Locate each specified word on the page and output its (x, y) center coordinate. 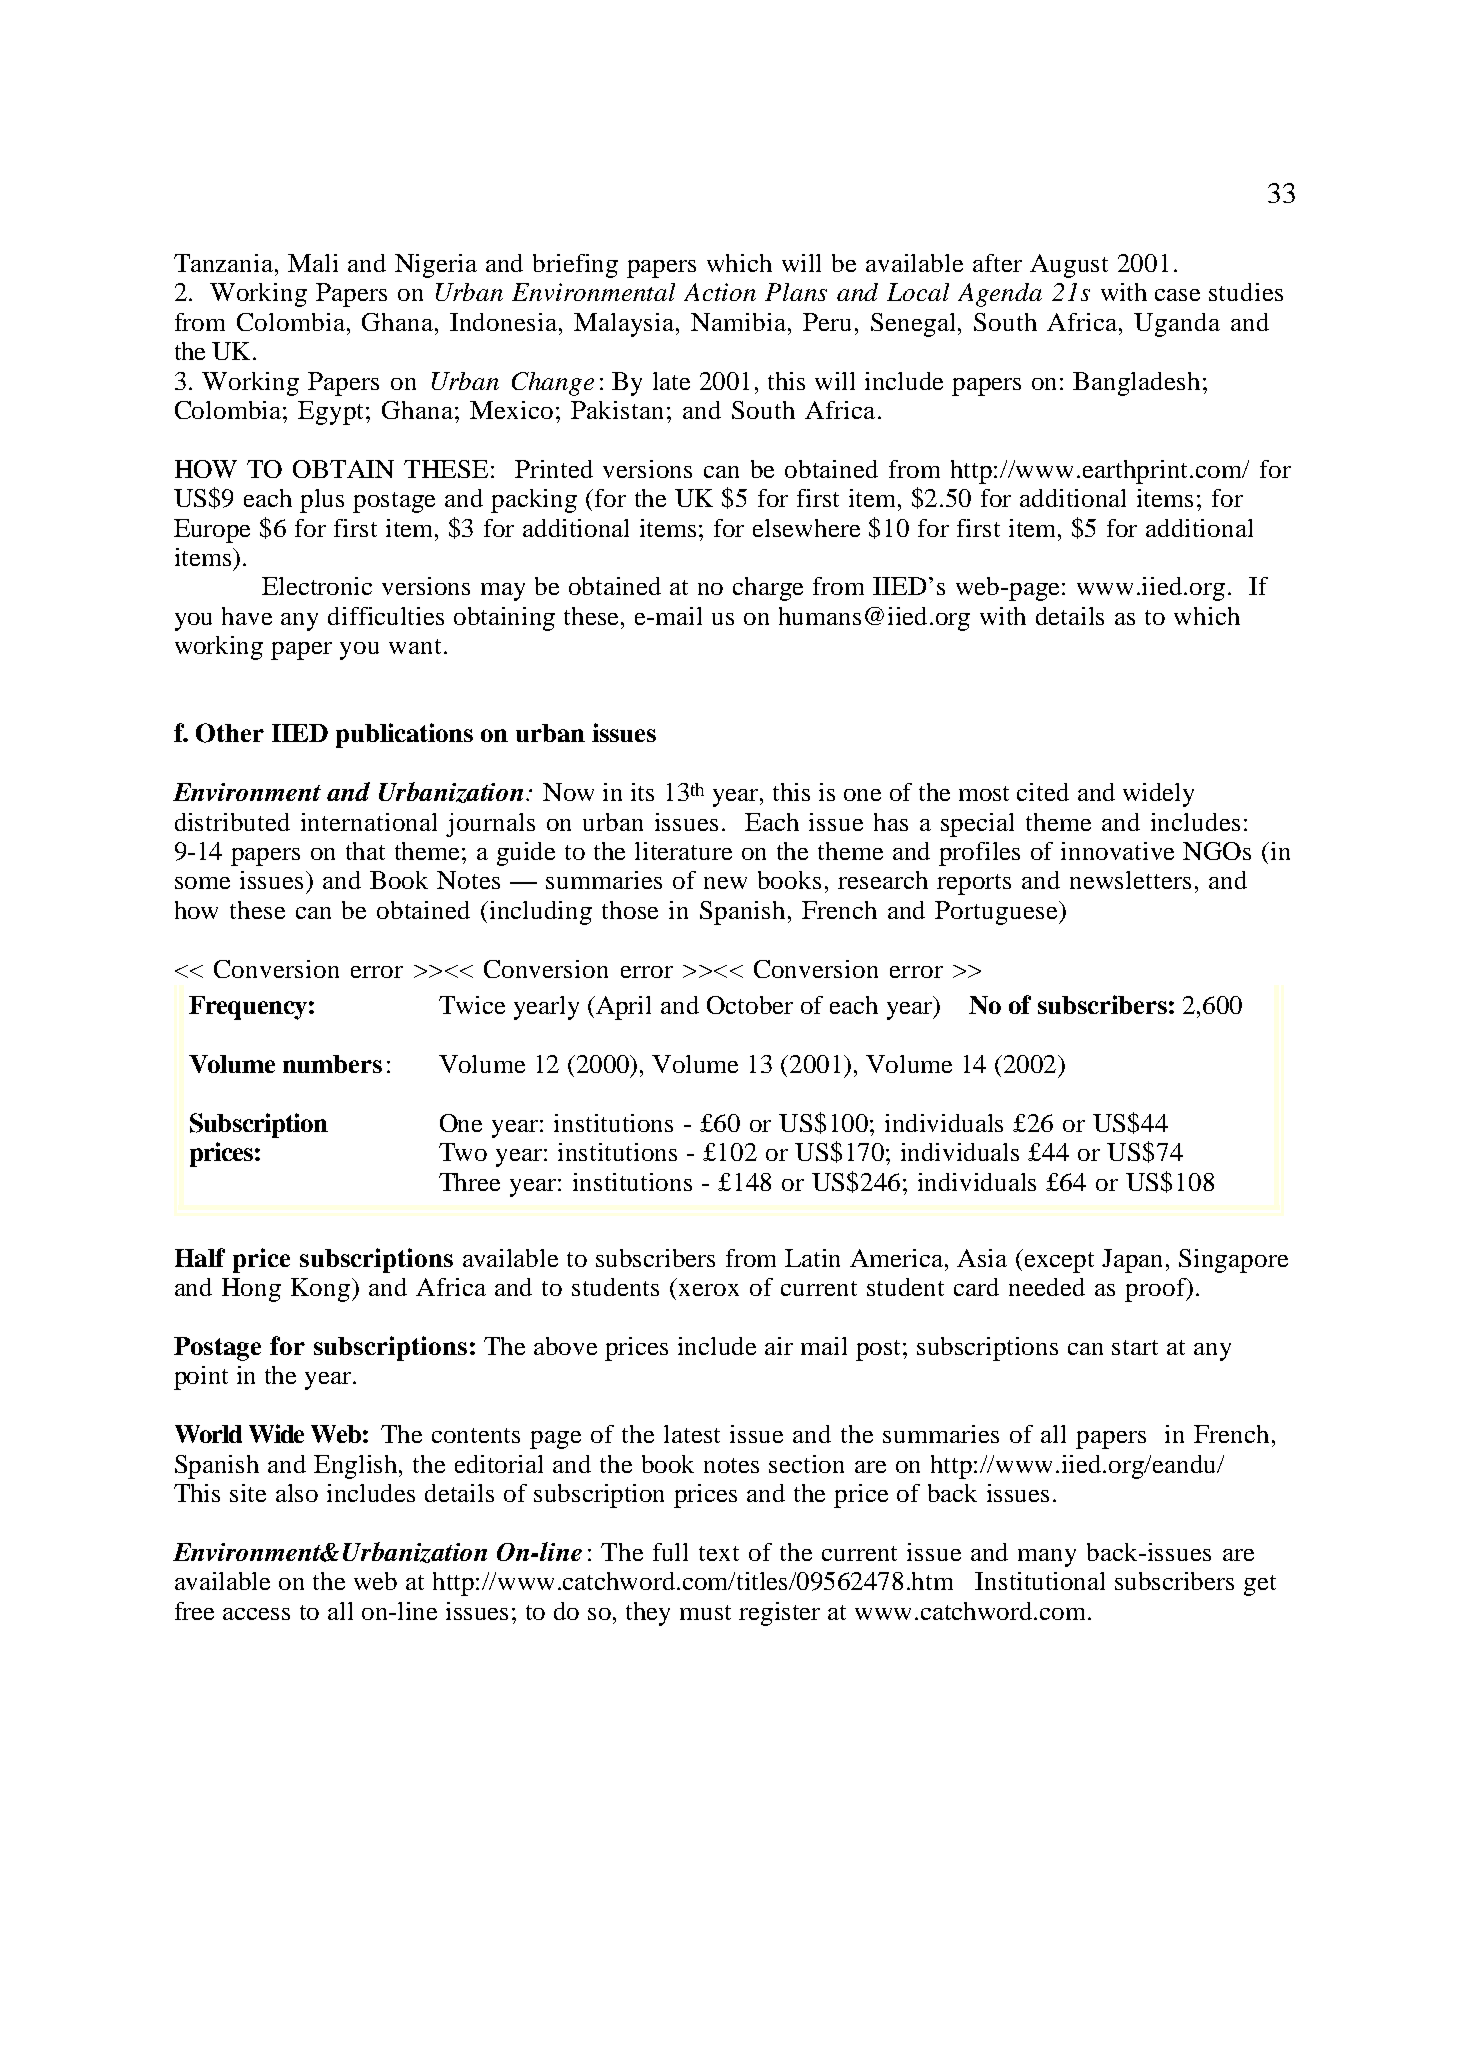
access (256, 1614)
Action (720, 292)
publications (404, 735)
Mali (313, 263)
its (642, 792)
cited (1043, 792)
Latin (812, 1258)
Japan (1134, 1261)
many (1047, 1558)
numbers (332, 1064)
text (719, 1553)
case (1177, 295)
